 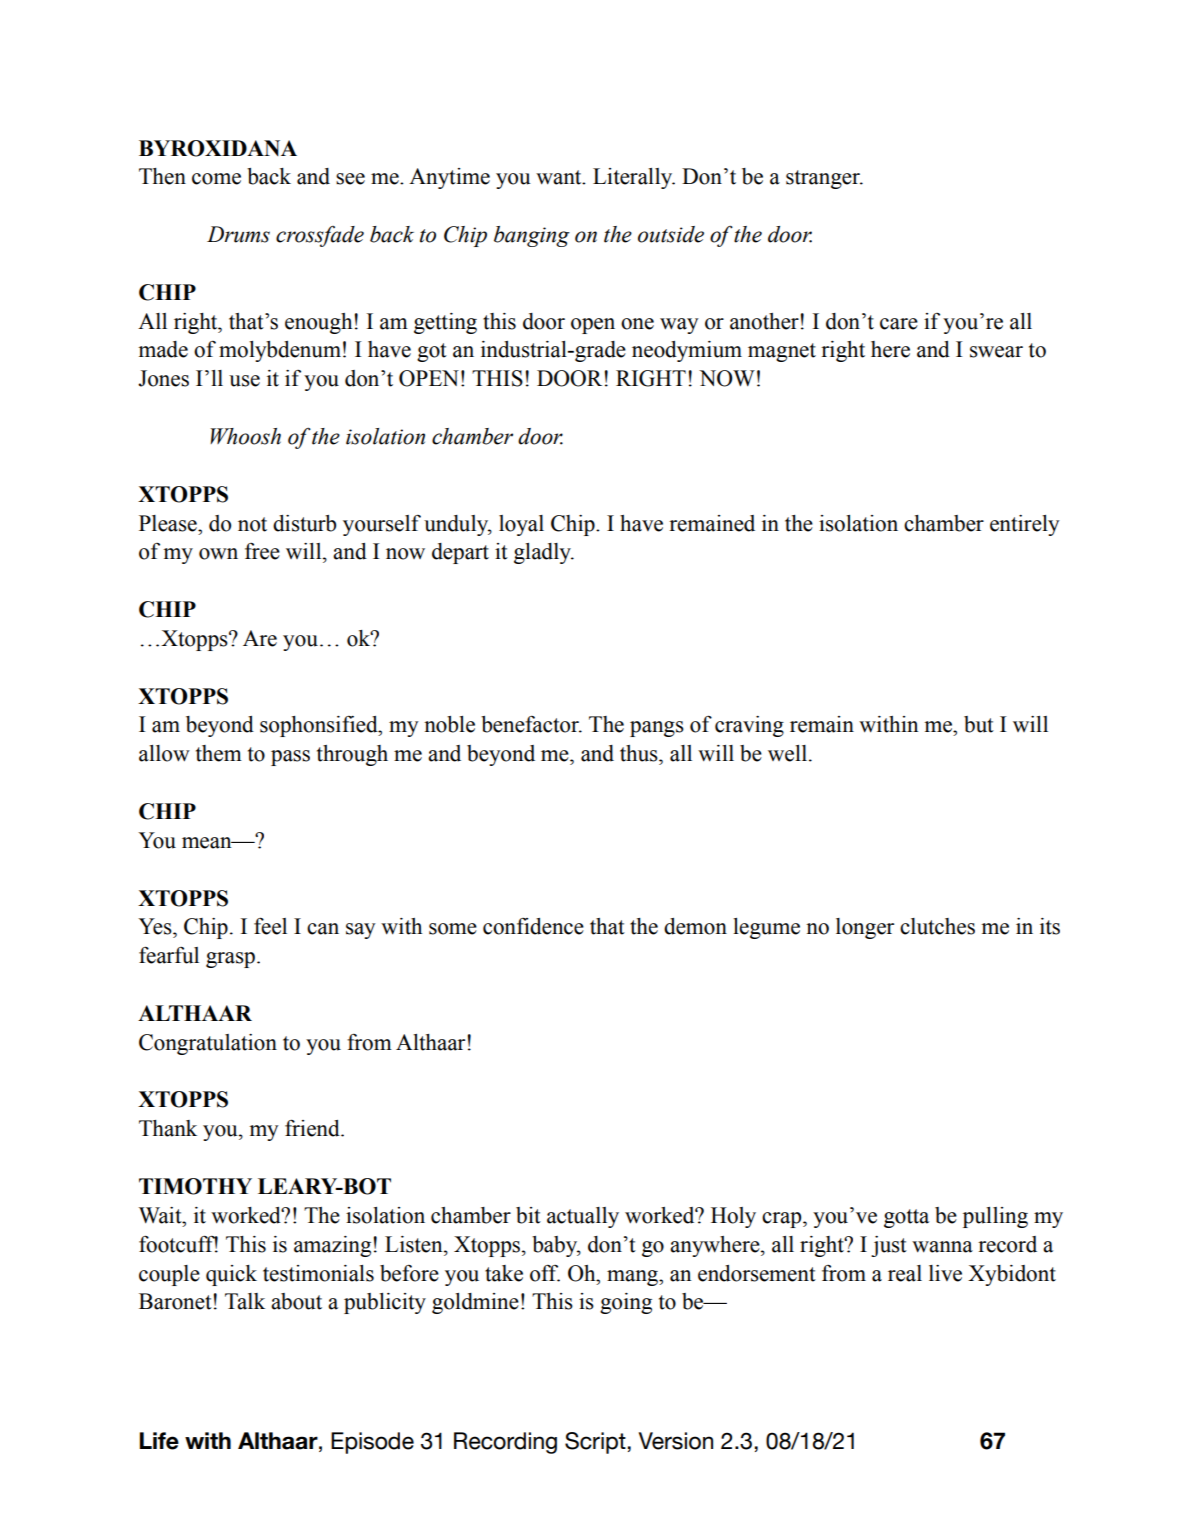 What do you see at coordinates (159, 1441) in the image?
I see `Life` at bounding box center [159, 1441].
